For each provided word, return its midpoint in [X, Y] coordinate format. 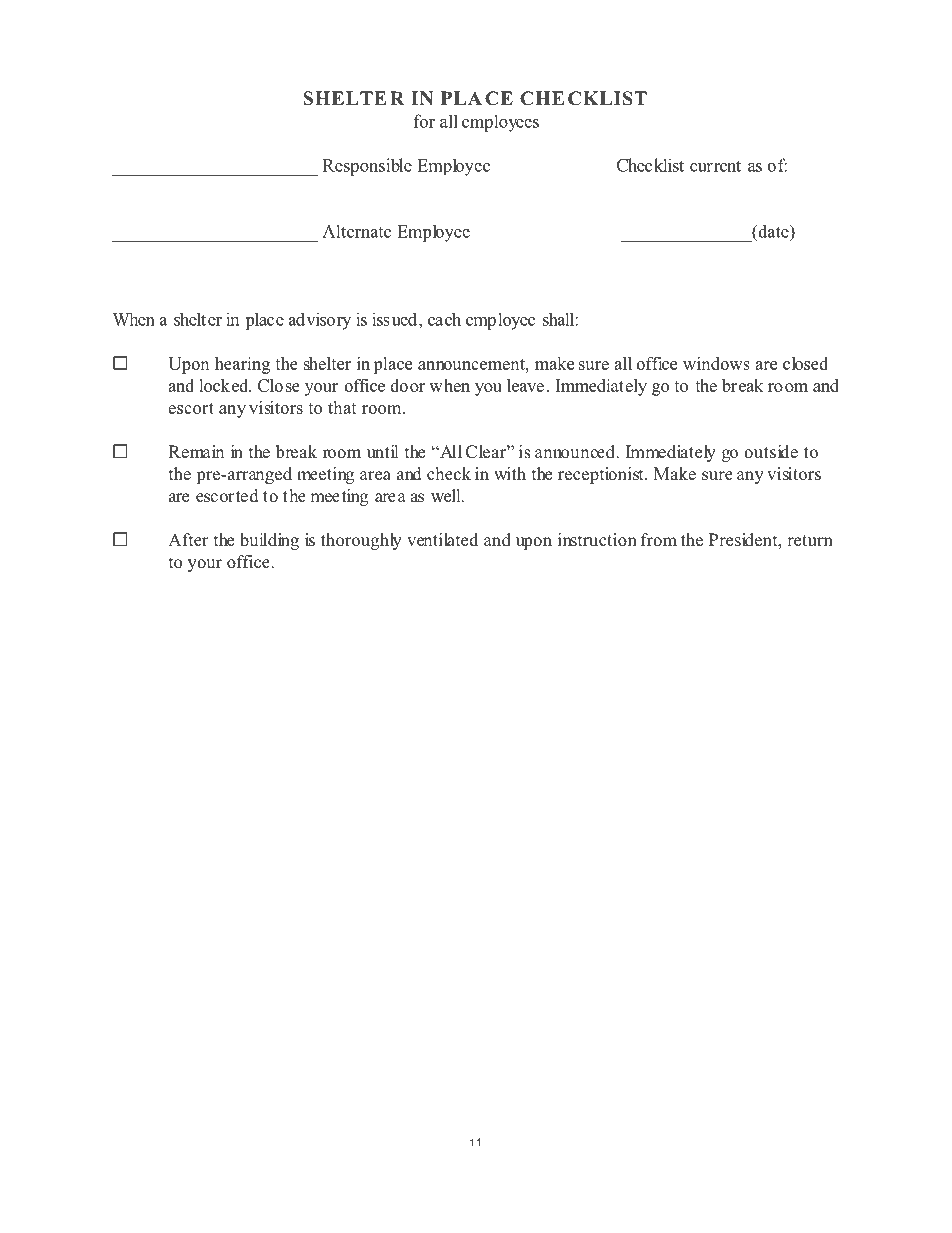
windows [716, 363]
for [424, 121]
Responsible [367, 167]
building [269, 541]
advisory [320, 321]
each [444, 319]
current [715, 166]
